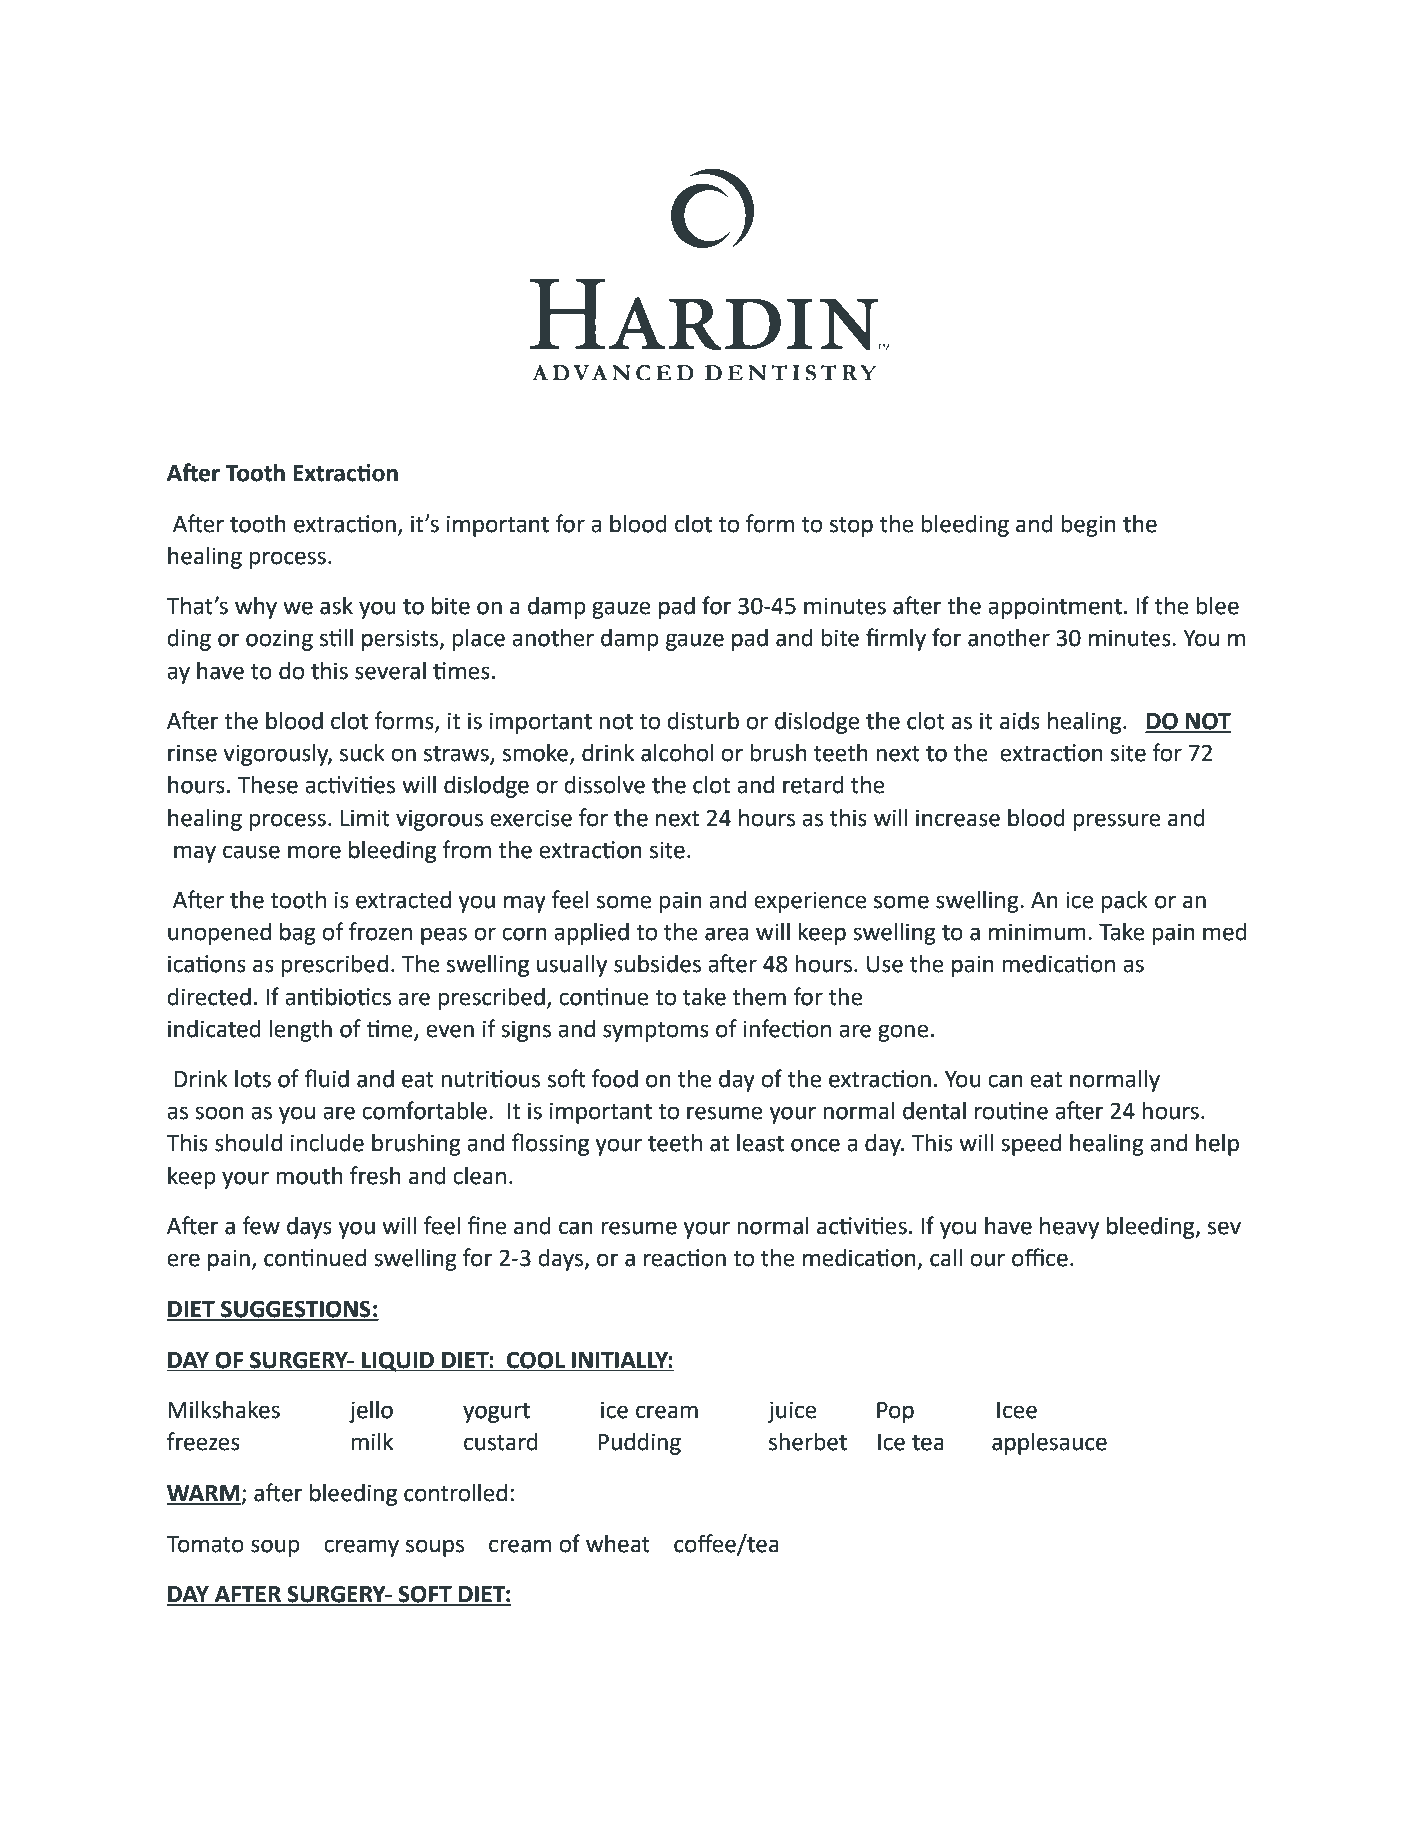 The width and height of the screenshot is (1419, 1837). What do you see at coordinates (656, 1032) in the screenshot?
I see `symptoms` at bounding box center [656, 1032].
